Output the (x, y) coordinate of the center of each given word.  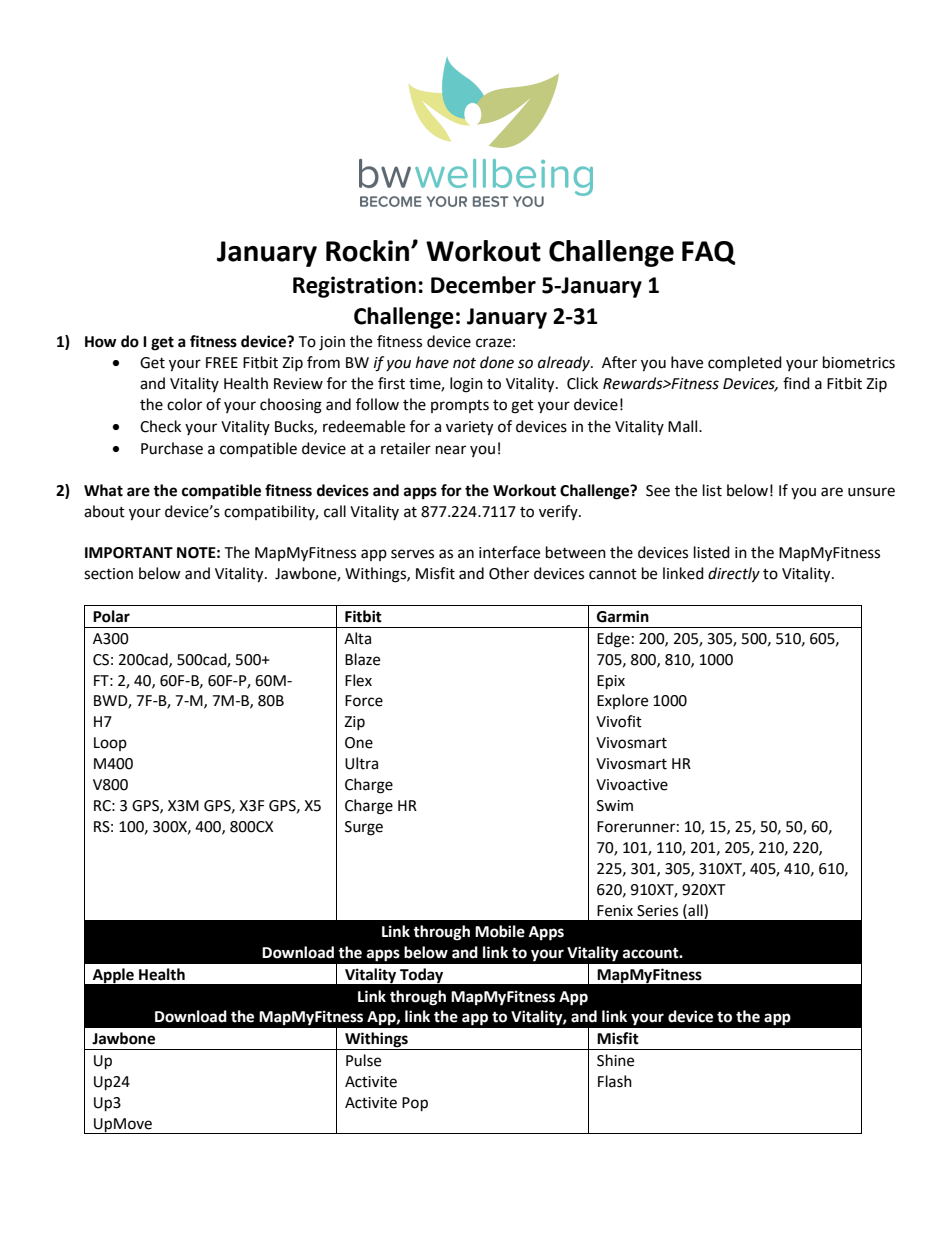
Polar (111, 616)
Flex (358, 680)
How (101, 342)
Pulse (363, 1060)
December (483, 285)
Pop (415, 1104)
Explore (622, 701)
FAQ (708, 253)
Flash (615, 1081)
